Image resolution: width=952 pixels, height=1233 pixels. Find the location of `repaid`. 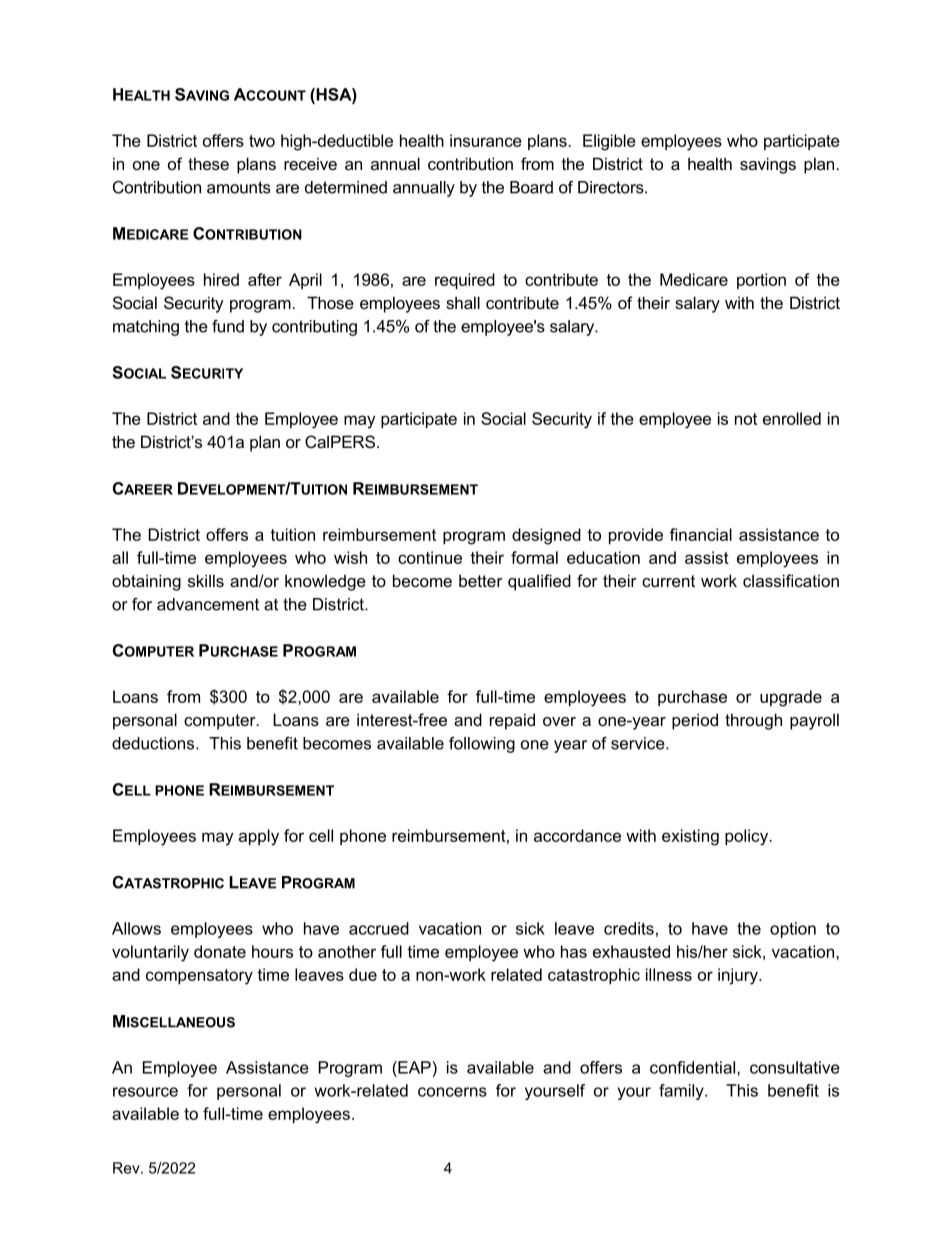

repaid is located at coordinates (512, 721).
